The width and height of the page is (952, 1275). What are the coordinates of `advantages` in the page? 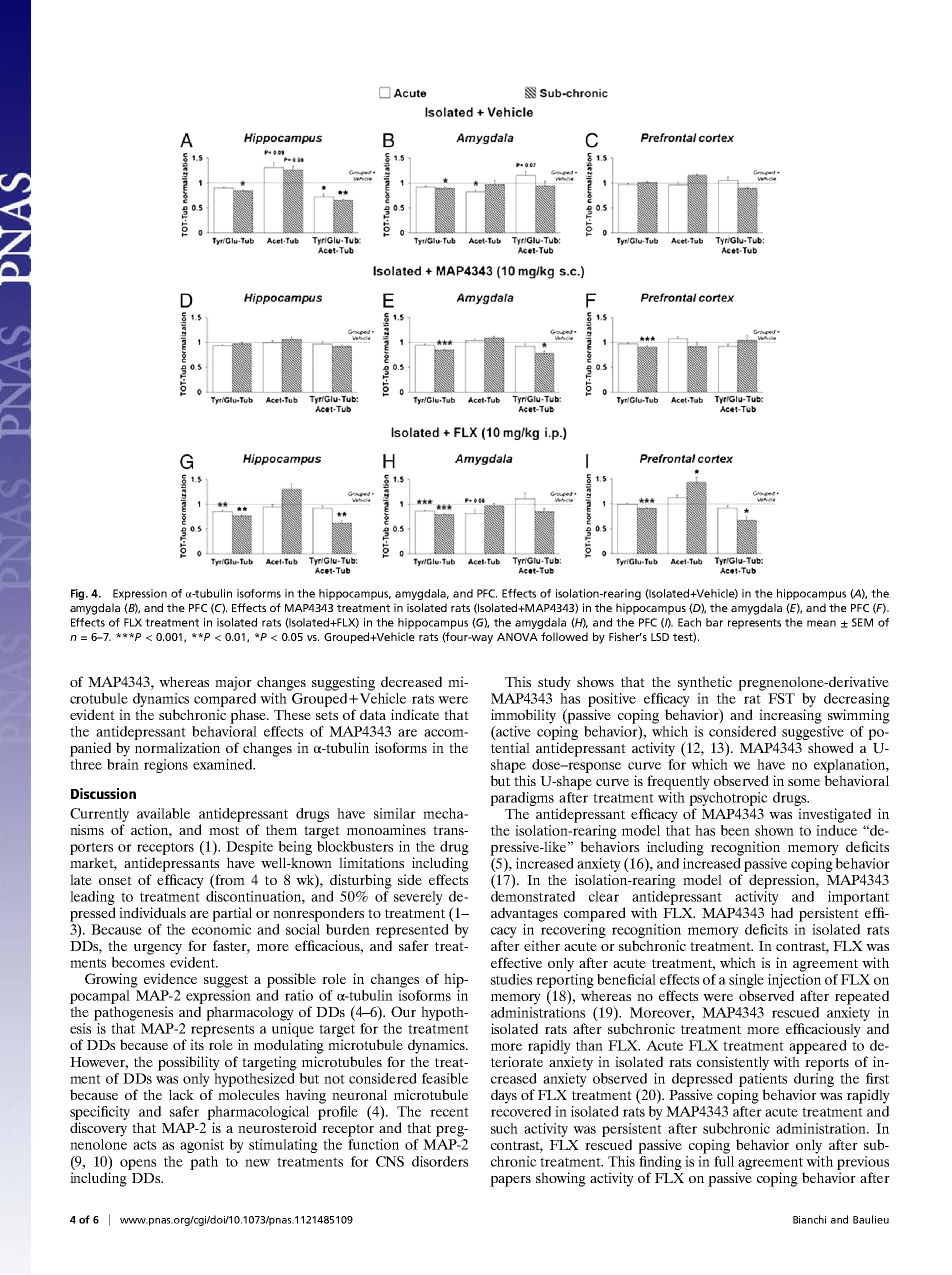 It's located at (524, 914).
